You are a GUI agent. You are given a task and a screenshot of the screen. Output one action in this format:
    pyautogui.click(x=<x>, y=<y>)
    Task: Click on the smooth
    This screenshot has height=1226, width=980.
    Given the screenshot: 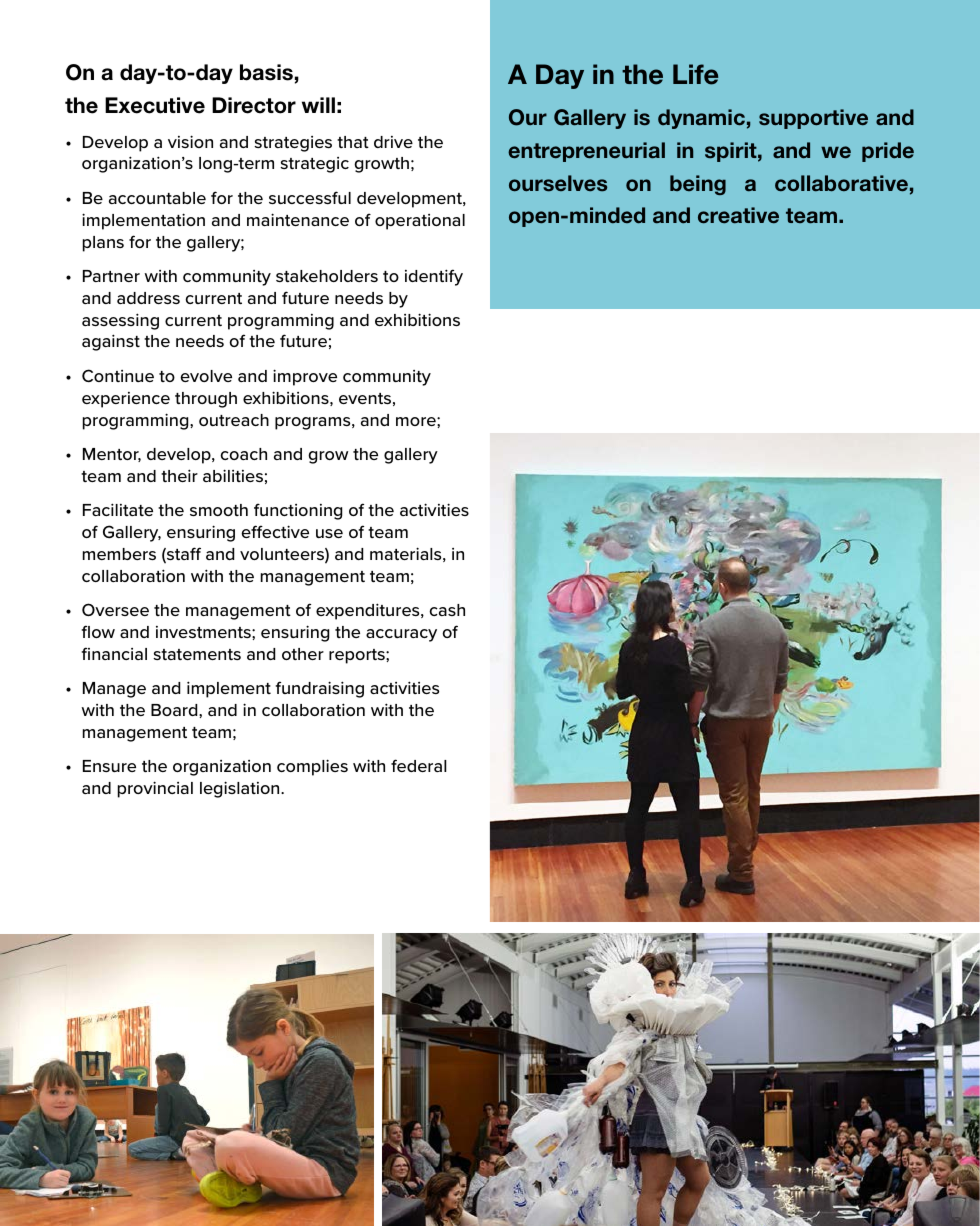 What is the action you would take?
    pyautogui.click(x=219, y=510)
